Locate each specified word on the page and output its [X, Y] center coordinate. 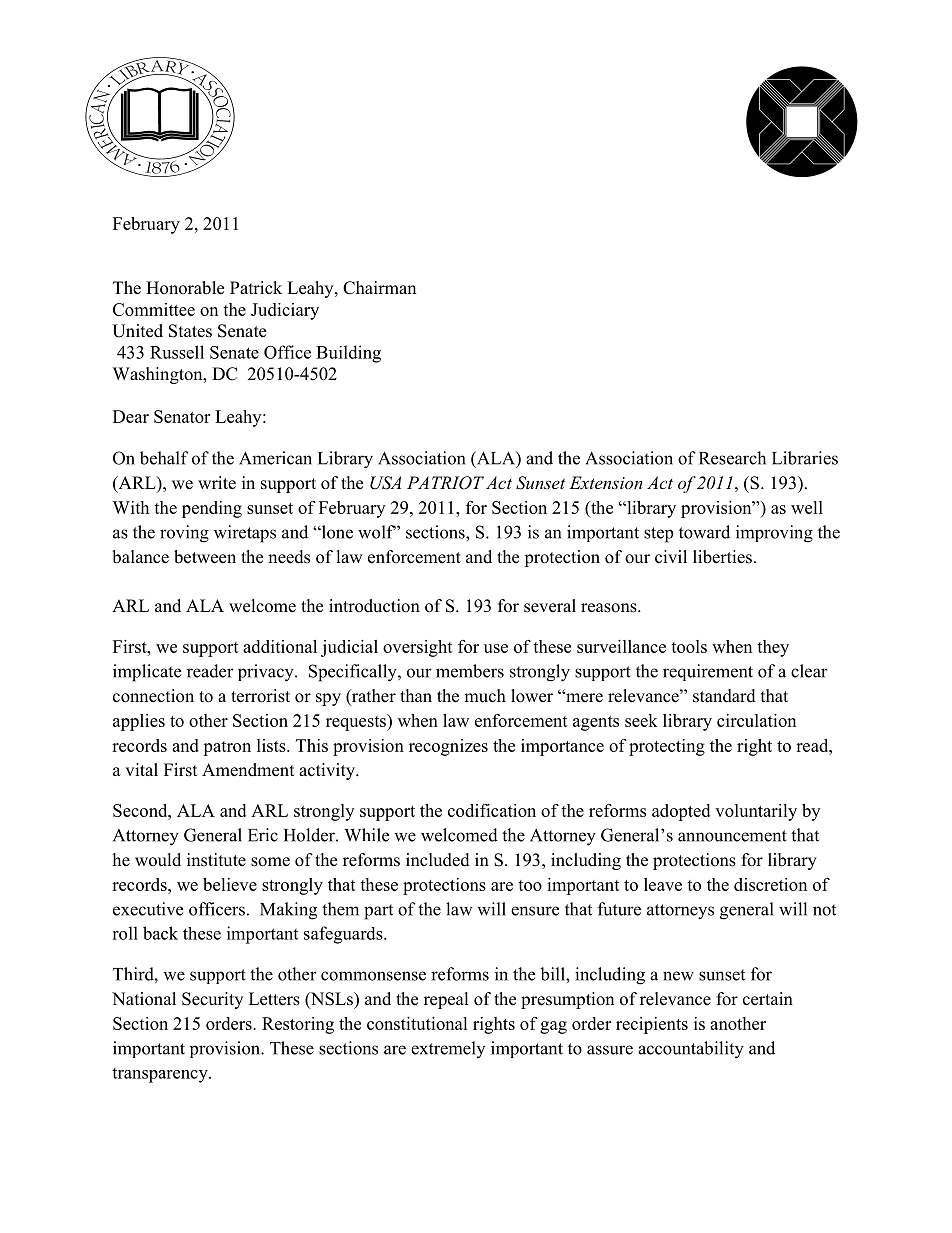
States [190, 331]
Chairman [379, 288]
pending [212, 509]
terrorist [260, 696]
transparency [161, 1075]
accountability [691, 1050]
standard [724, 696]
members [470, 671]
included [438, 860]
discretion [770, 884]
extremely [448, 1049]
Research [732, 458]
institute [216, 860]
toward [704, 532]
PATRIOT [445, 483]
